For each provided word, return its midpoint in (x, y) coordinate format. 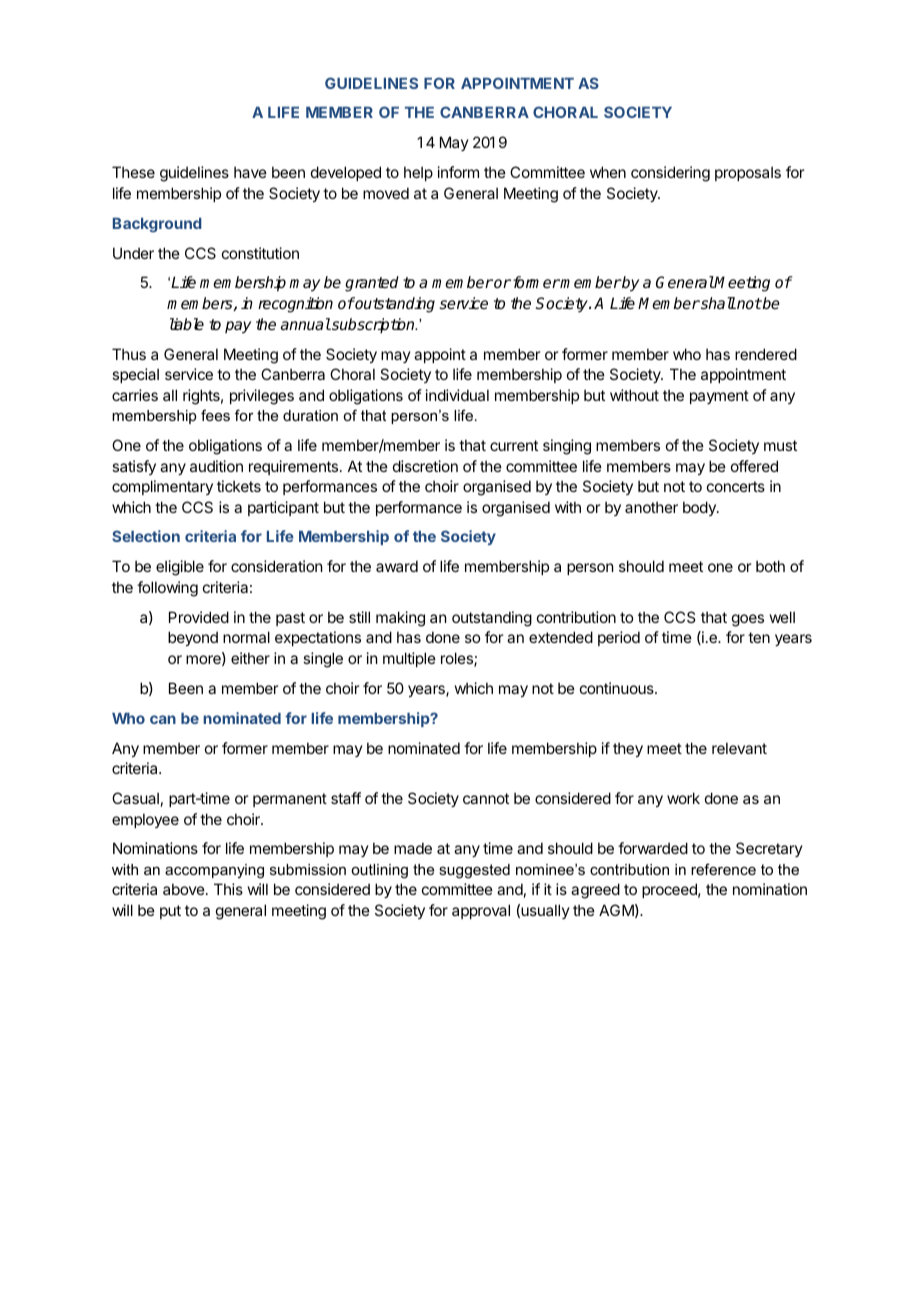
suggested (474, 871)
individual (457, 395)
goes (748, 620)
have (250, 172)
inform (458, 172)
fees (215, 415)
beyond (193, 638)
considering (670, 174)
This (228, 889)
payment (719, 397)
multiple (409, 659)
